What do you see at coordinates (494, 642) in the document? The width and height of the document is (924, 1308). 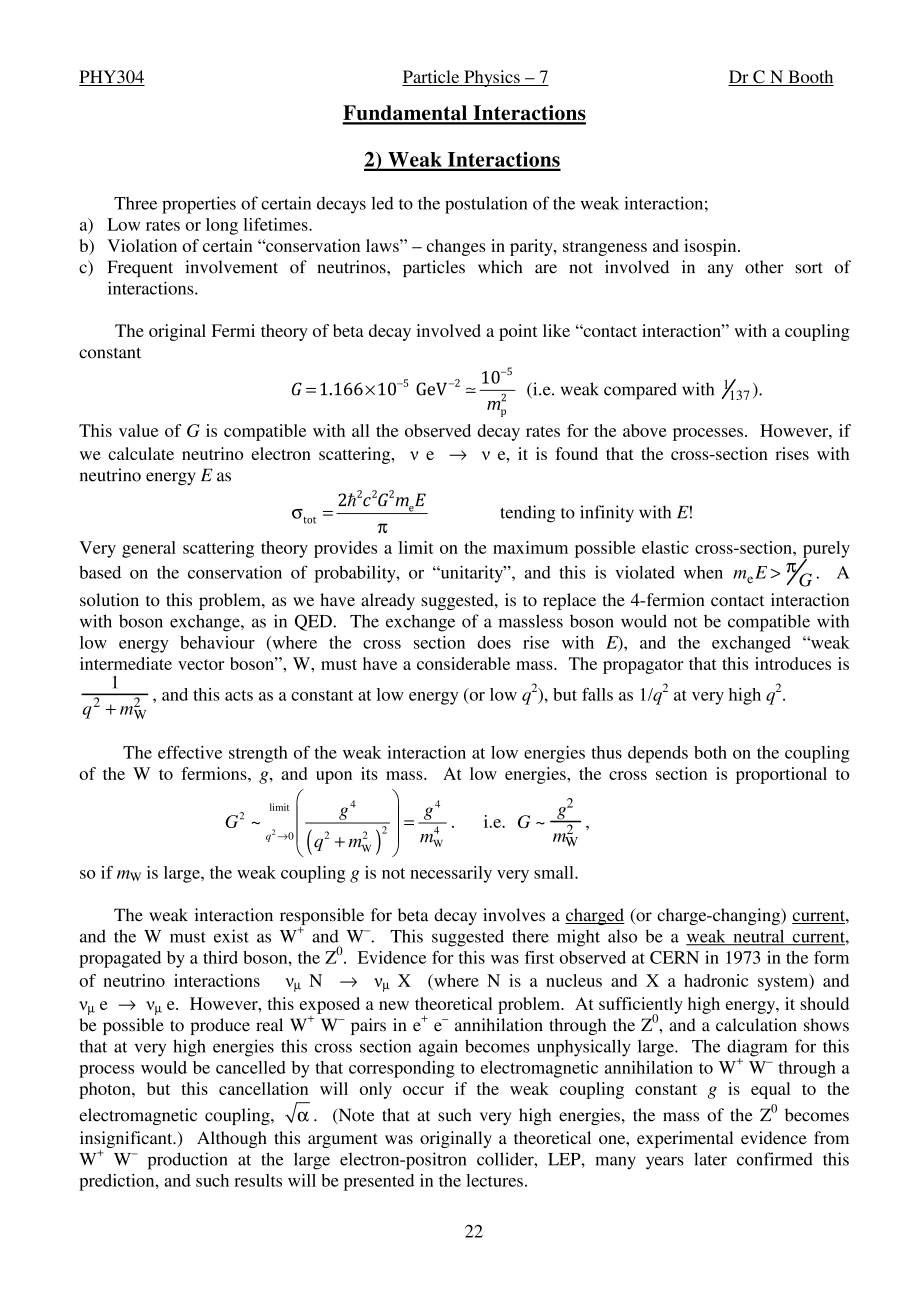 I see `does` at bounding box center [494, 642].
